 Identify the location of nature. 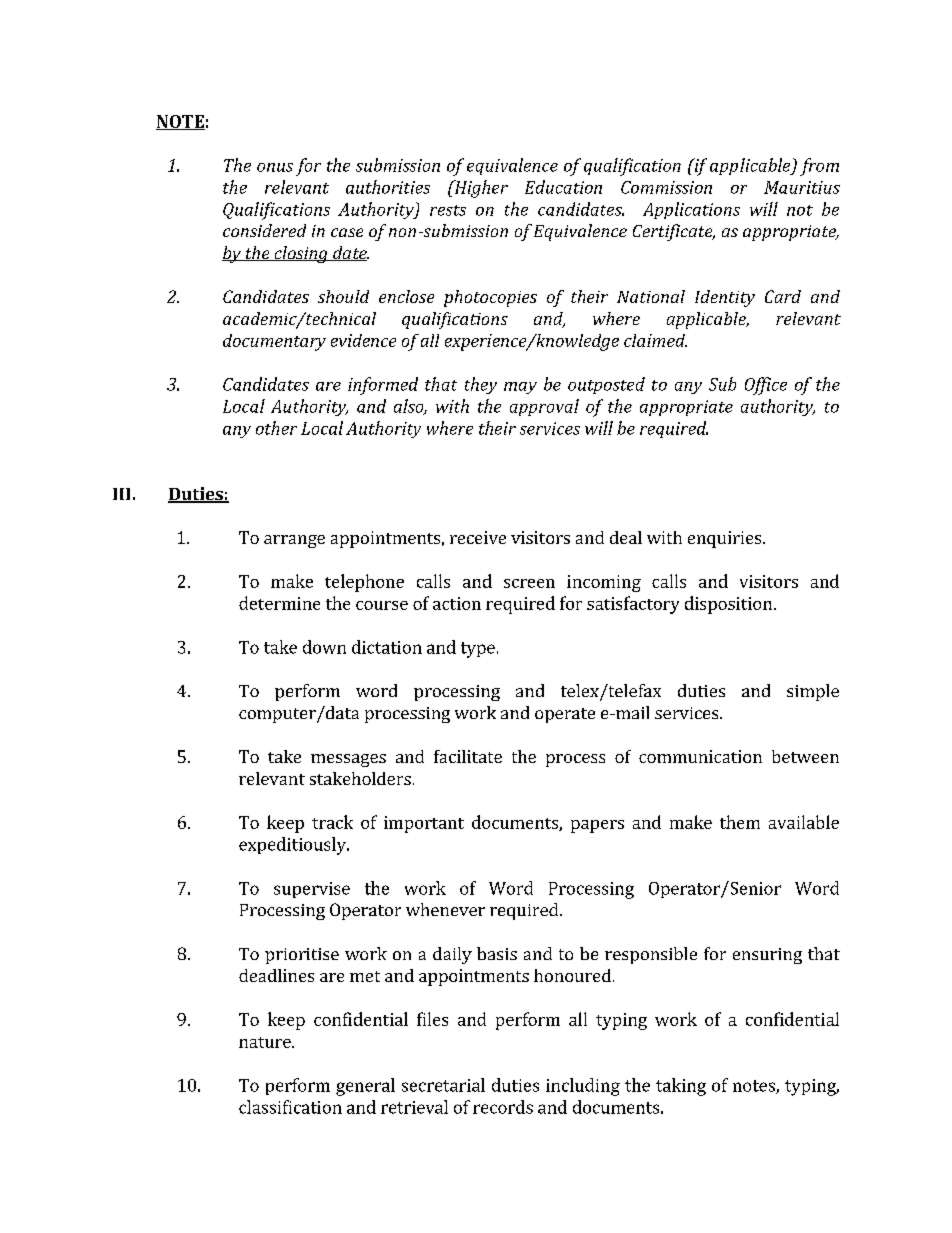
(266, 1042).
